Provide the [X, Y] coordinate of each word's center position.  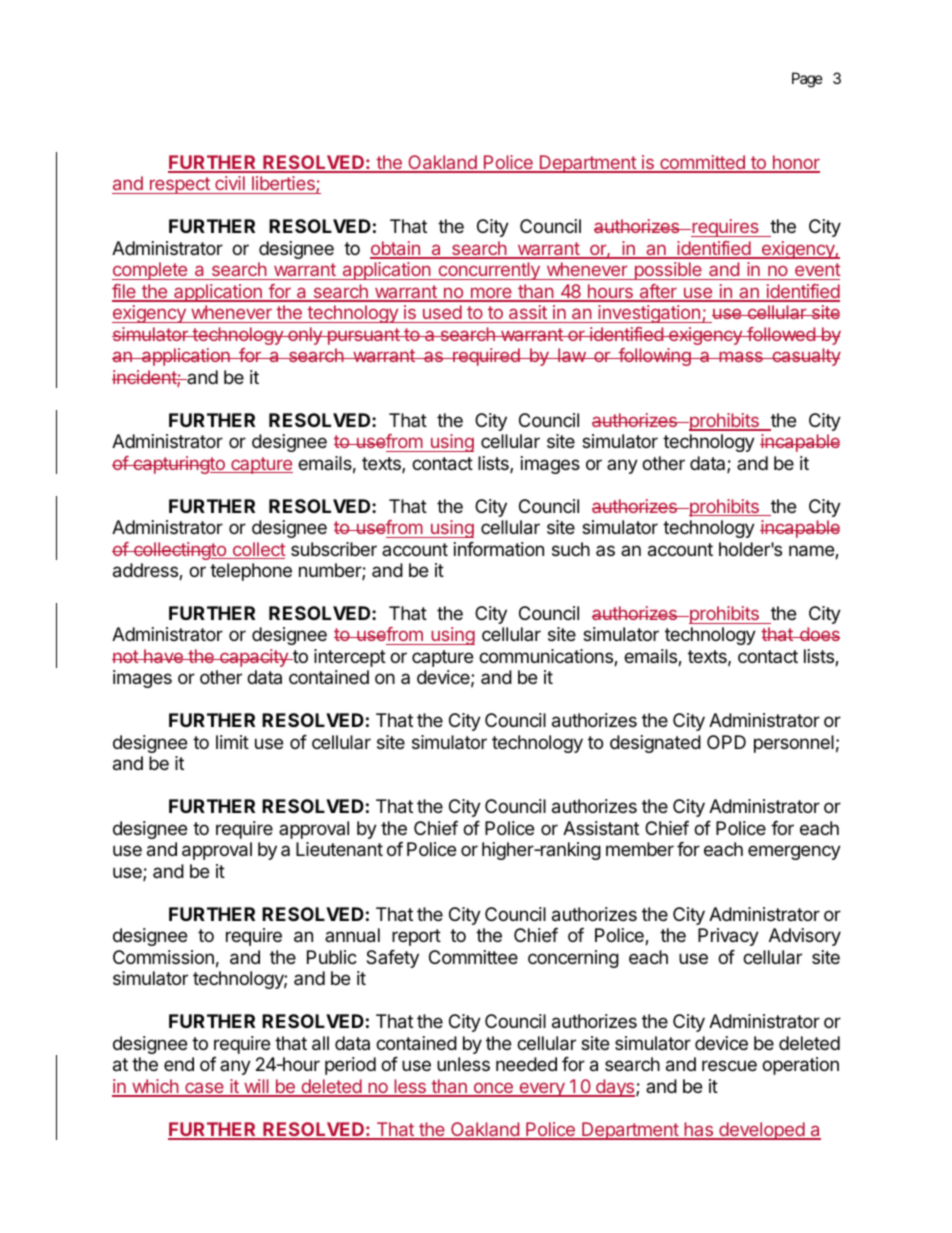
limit [232, 742]
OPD [726, 742]
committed [702, 163]
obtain [396, 249]
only [305, 336]
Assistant [601, 828]
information [499, 549]
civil [230, 185]
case [204, 1089]
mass [741, 356]
